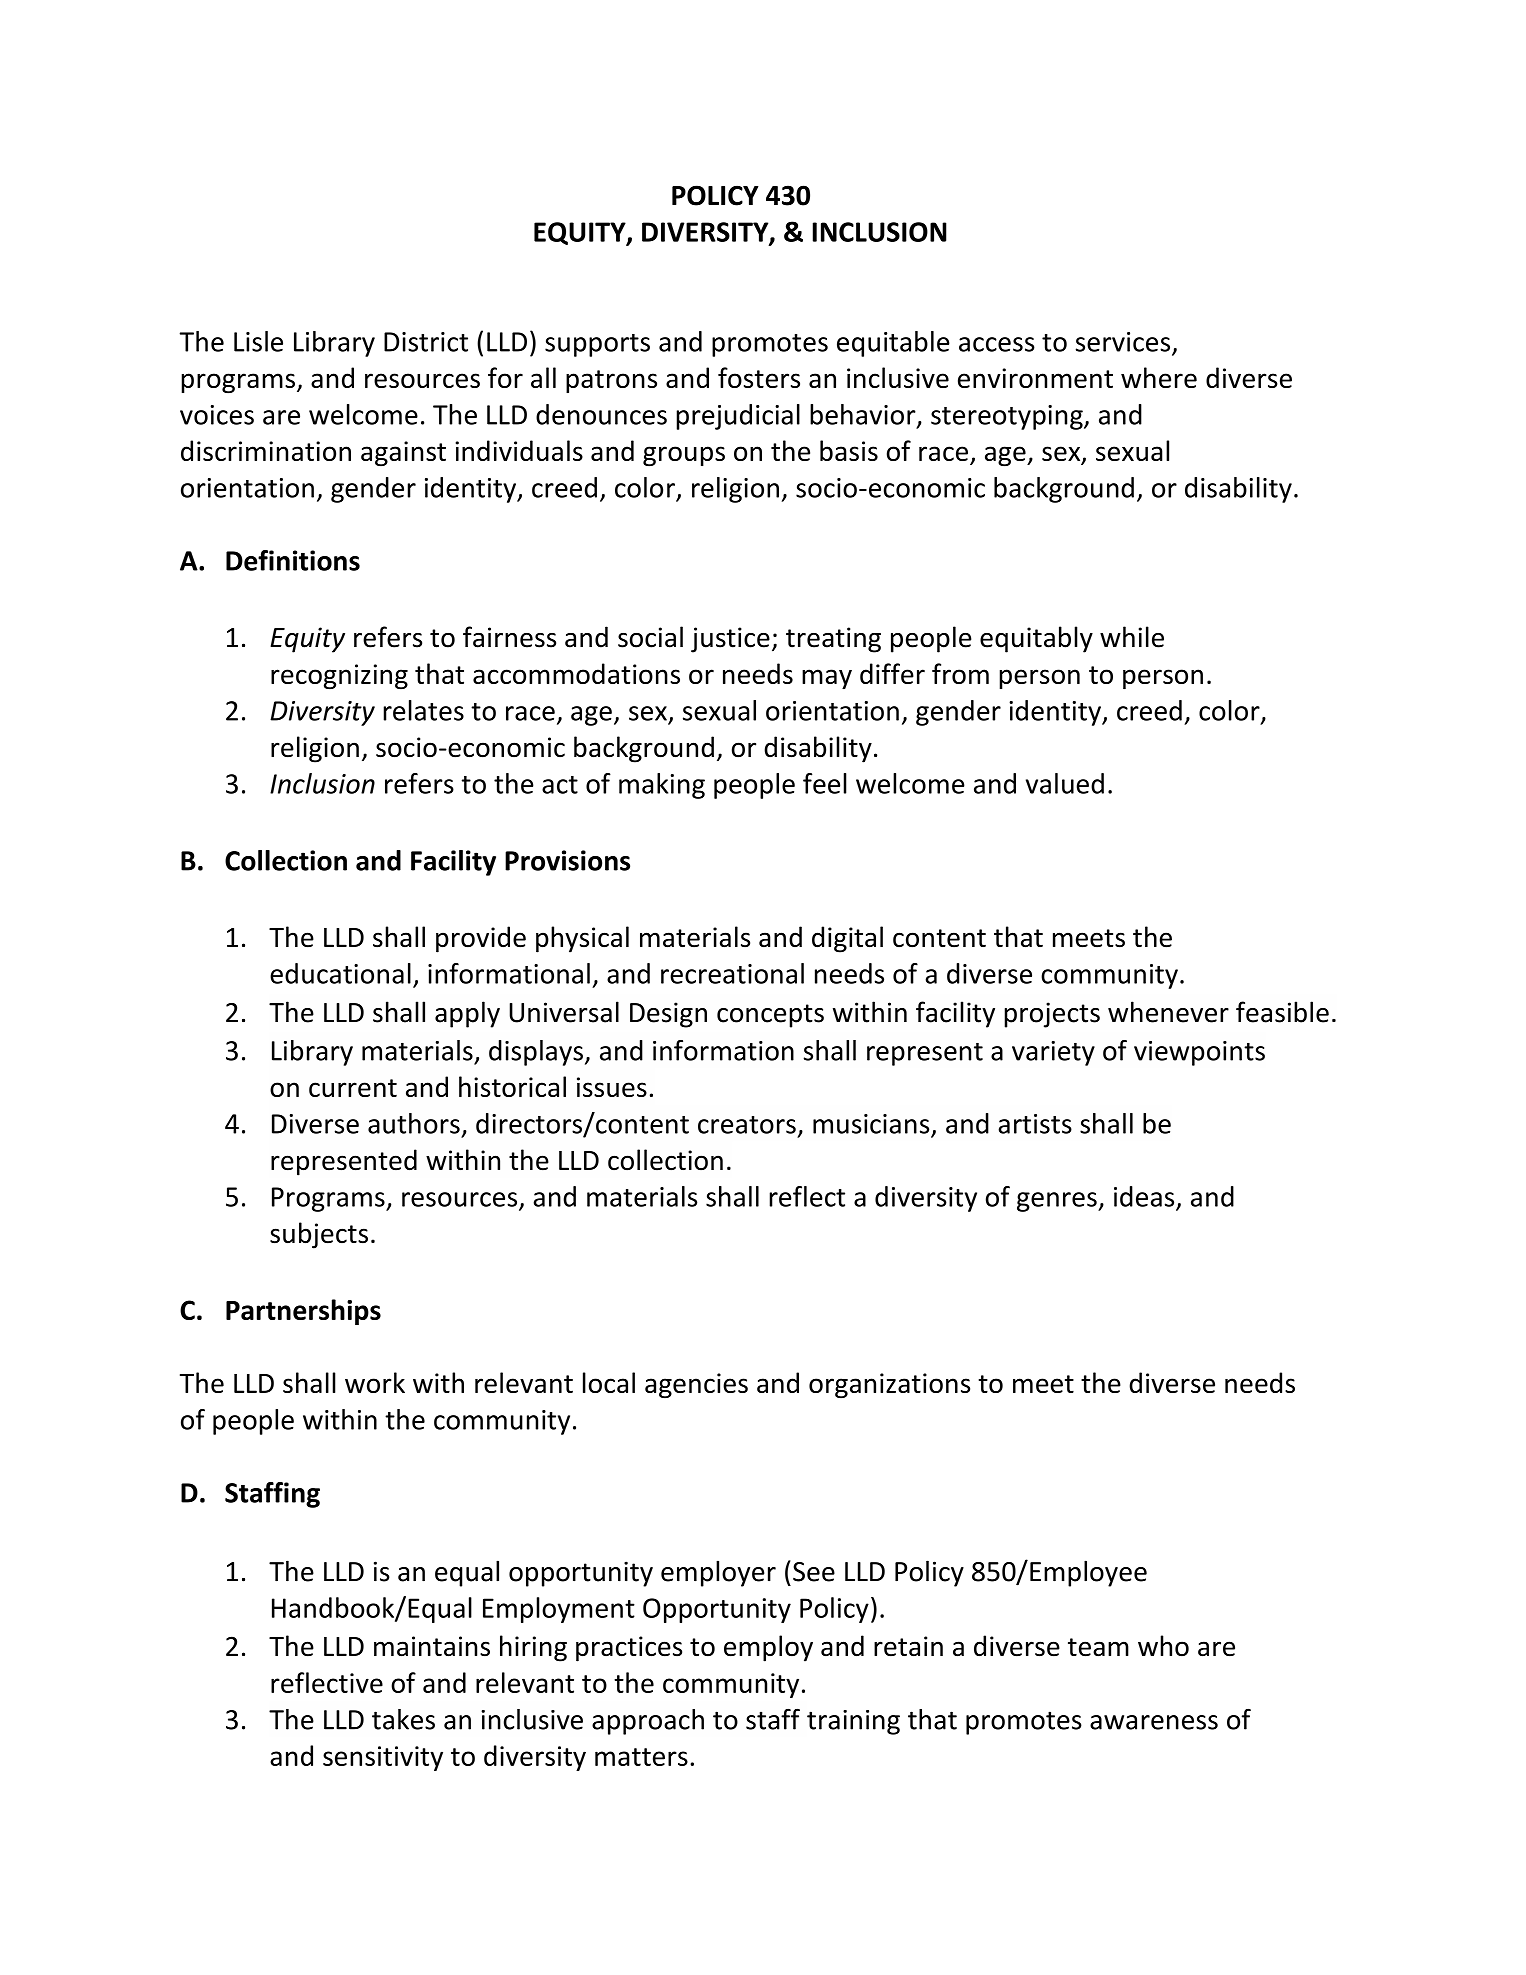  What do you see at coordinates (426, 342) in the image?
I see `District` at bounding box center [426, 342].
